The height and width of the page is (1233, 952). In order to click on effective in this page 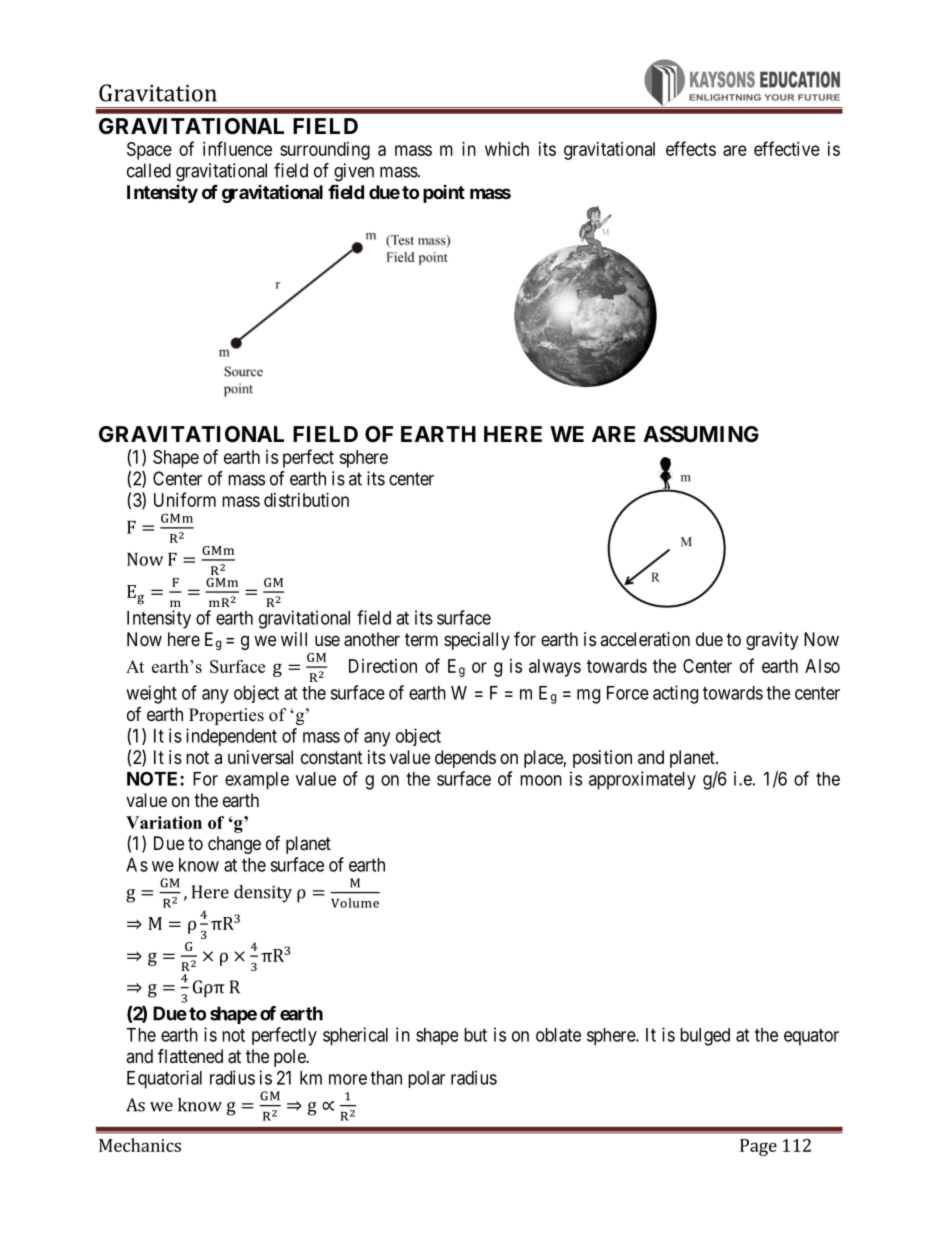, I will do `click(787, 148)`.
